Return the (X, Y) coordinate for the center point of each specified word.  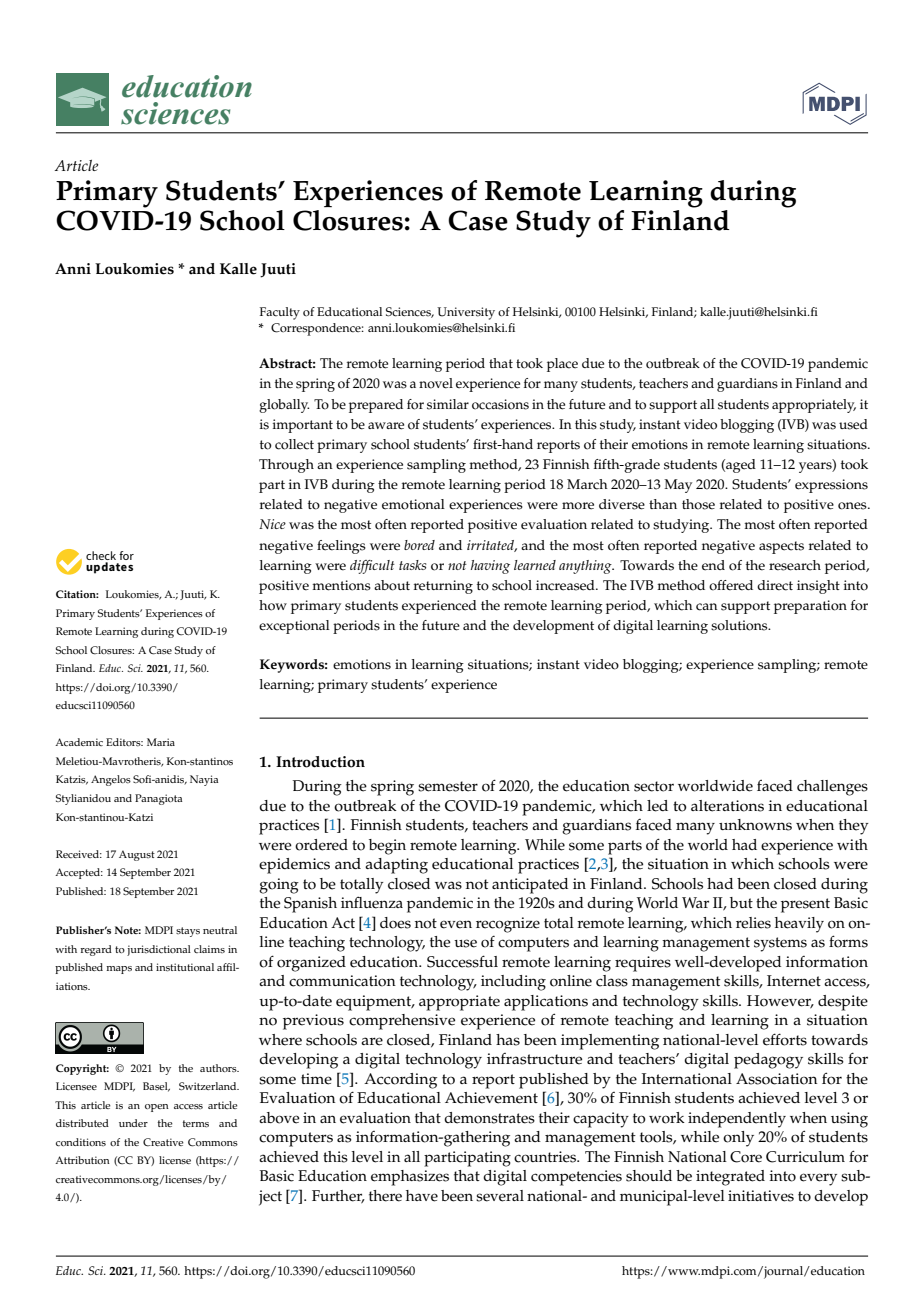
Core (746, 1157)
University (466, 313)
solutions (740, 625)
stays (188, 932)
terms (196, 1124)
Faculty (280, 313)
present (805, 905)
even (456, 924)
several (500, 1196)
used (853, 424)
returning (443, 587)
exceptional (294, 627)
